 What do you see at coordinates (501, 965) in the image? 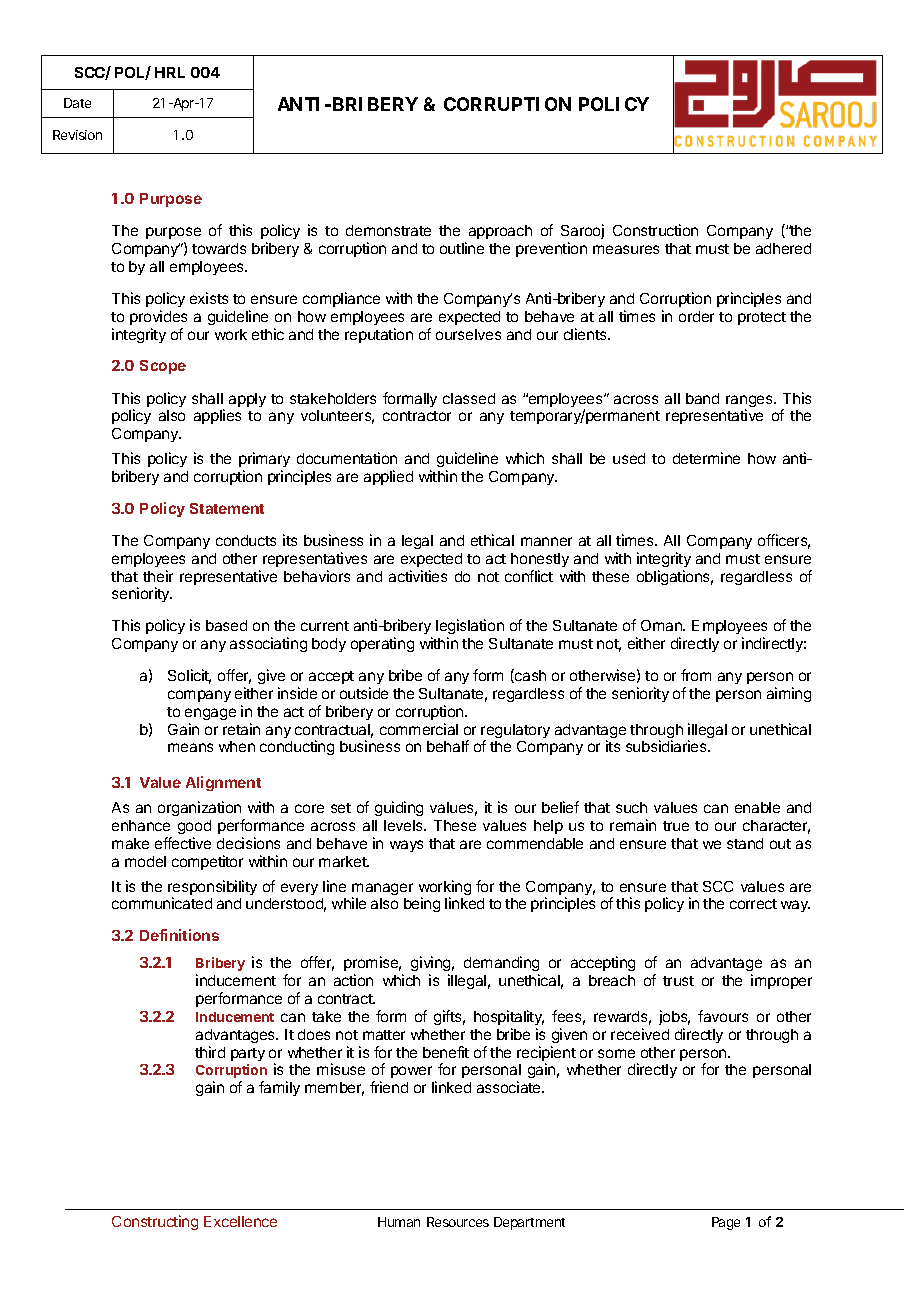
I see `demanding` at bounding box center [501, 965].
